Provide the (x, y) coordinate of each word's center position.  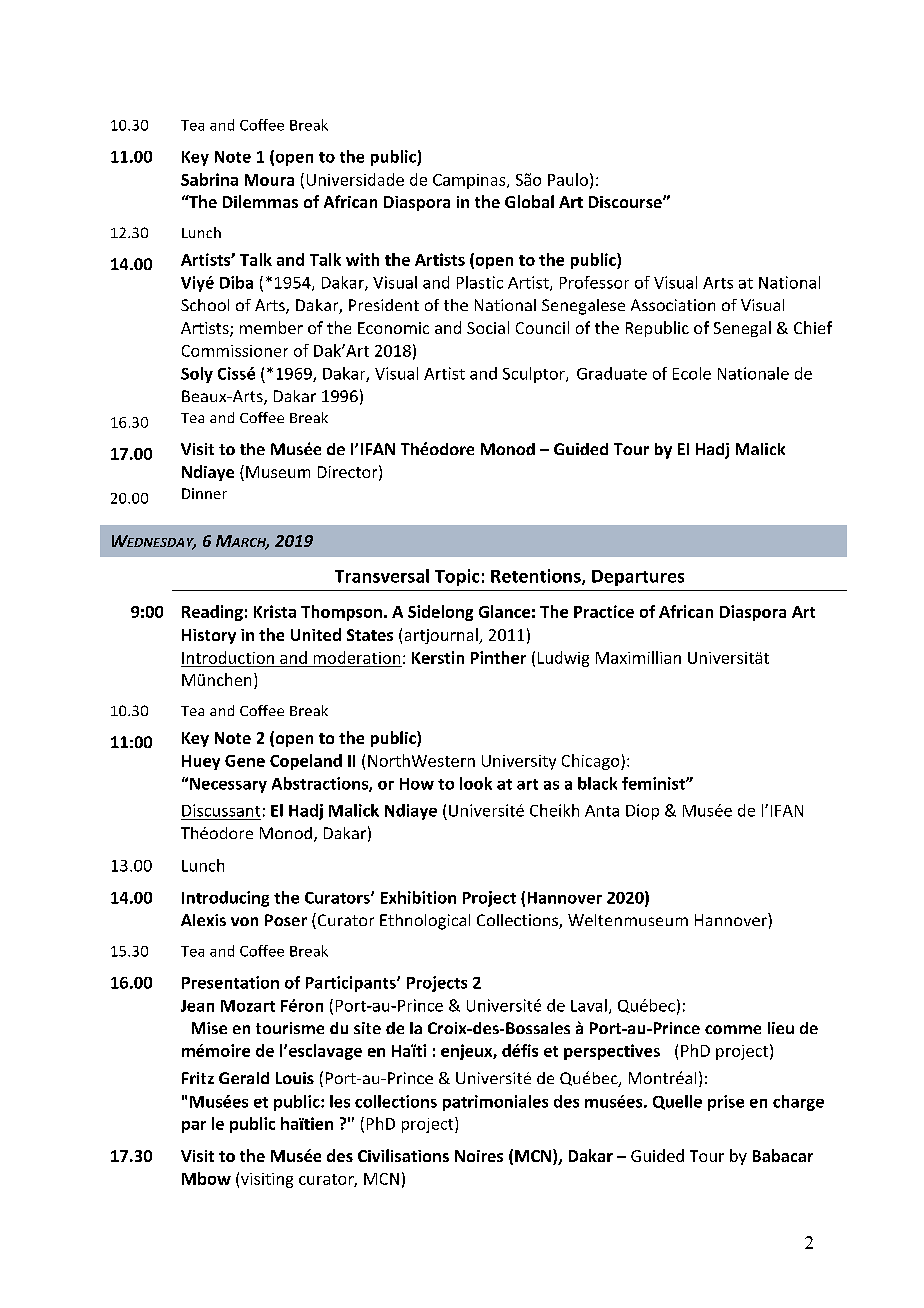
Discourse (626, 202)
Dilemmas (260, 201)
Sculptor (535, 375)
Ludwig (563, 659)
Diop (642, 812)
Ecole (692, 373)
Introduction (228, 657)
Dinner (204, 493)
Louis (295, 1078)
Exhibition (418, 897)
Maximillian (638, 657)
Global (529, 201)
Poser (286, 920)
